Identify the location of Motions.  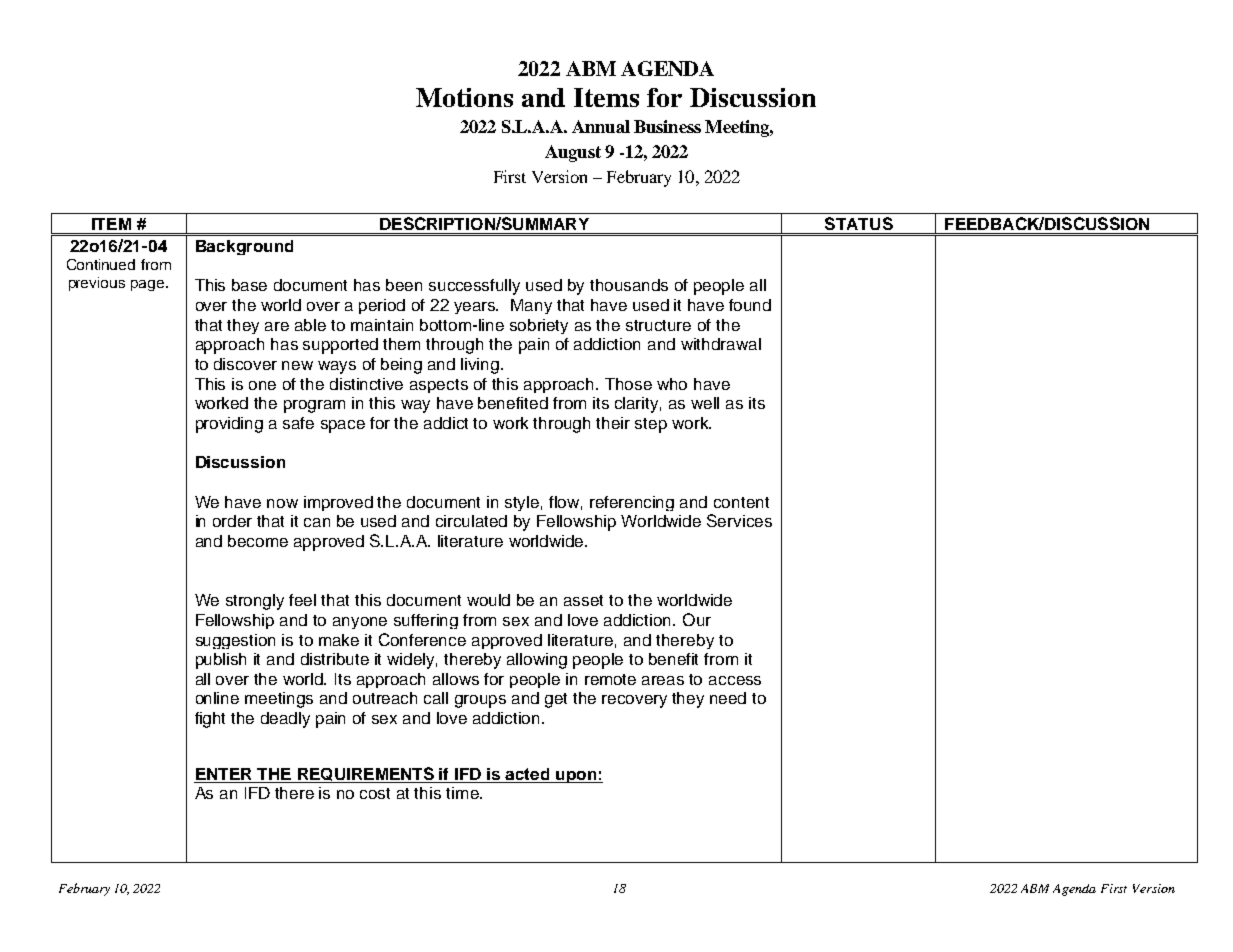
(464, 97).
